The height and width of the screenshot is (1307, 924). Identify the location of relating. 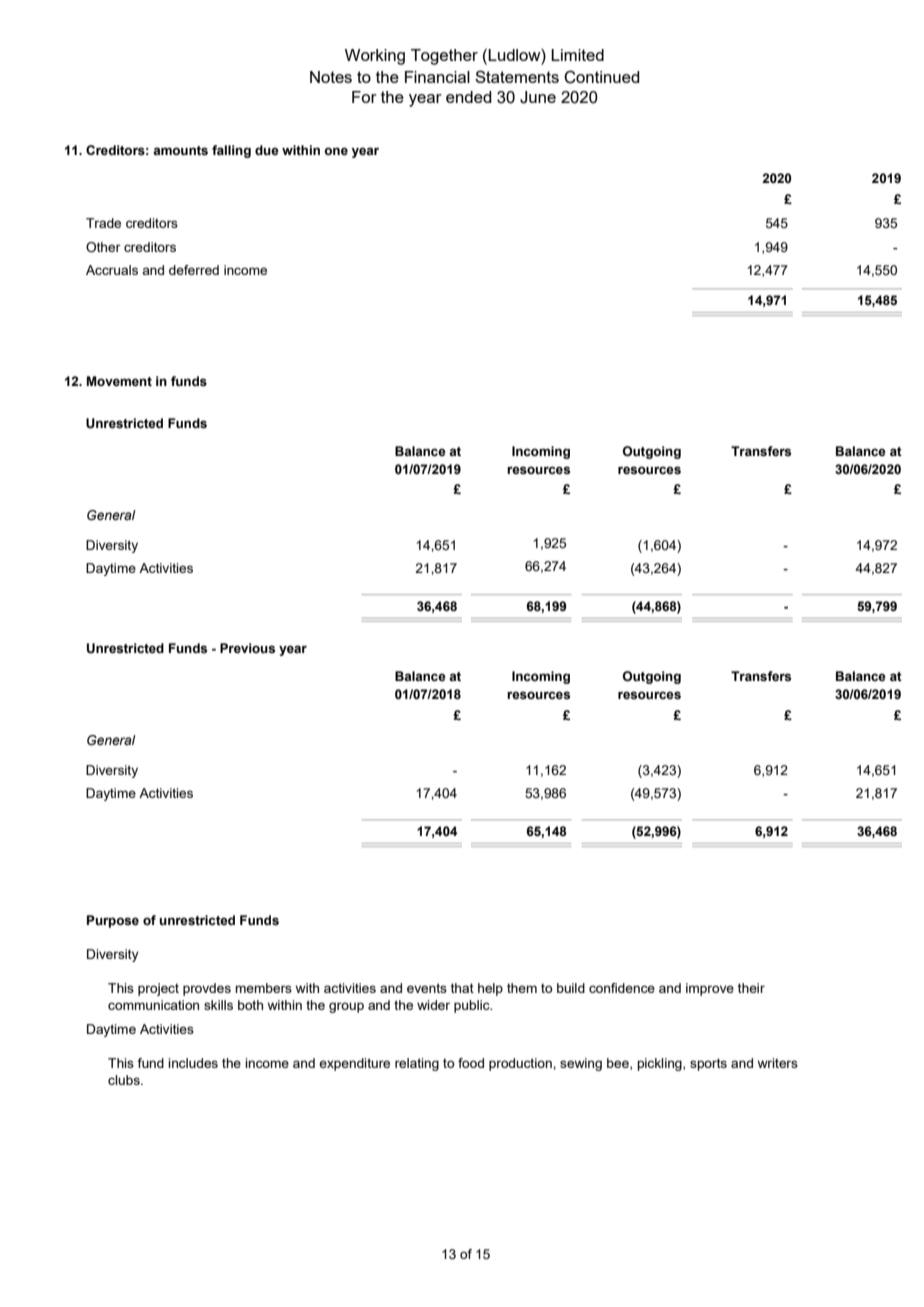
(417, 1064).
